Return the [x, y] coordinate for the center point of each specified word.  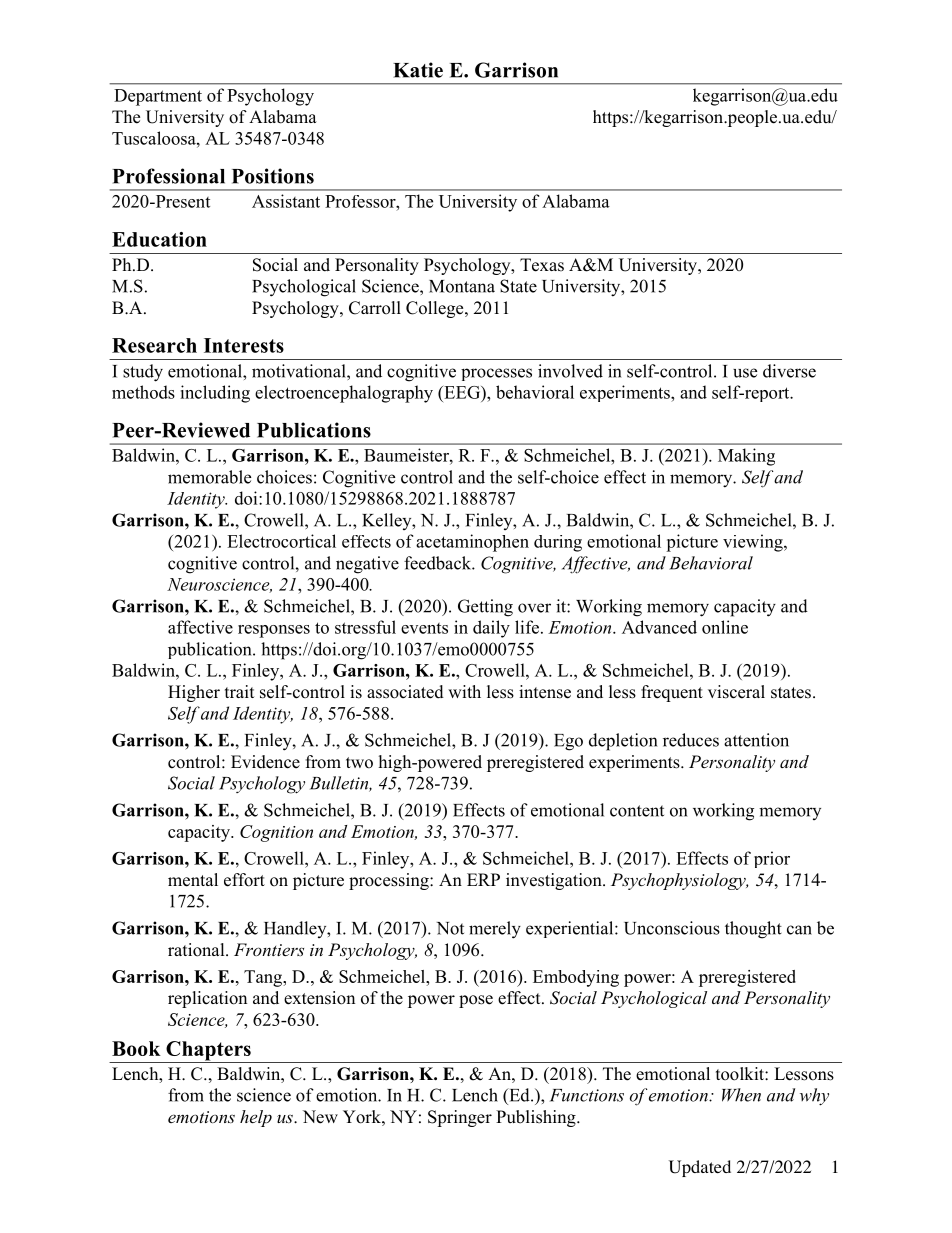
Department [158, 97]
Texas [542, 265]
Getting [485, 608]
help [256, 1118]
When [741, 1095]
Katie [418, 70]
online [725, 627]
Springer [460, 1118]
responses [274, 631]
